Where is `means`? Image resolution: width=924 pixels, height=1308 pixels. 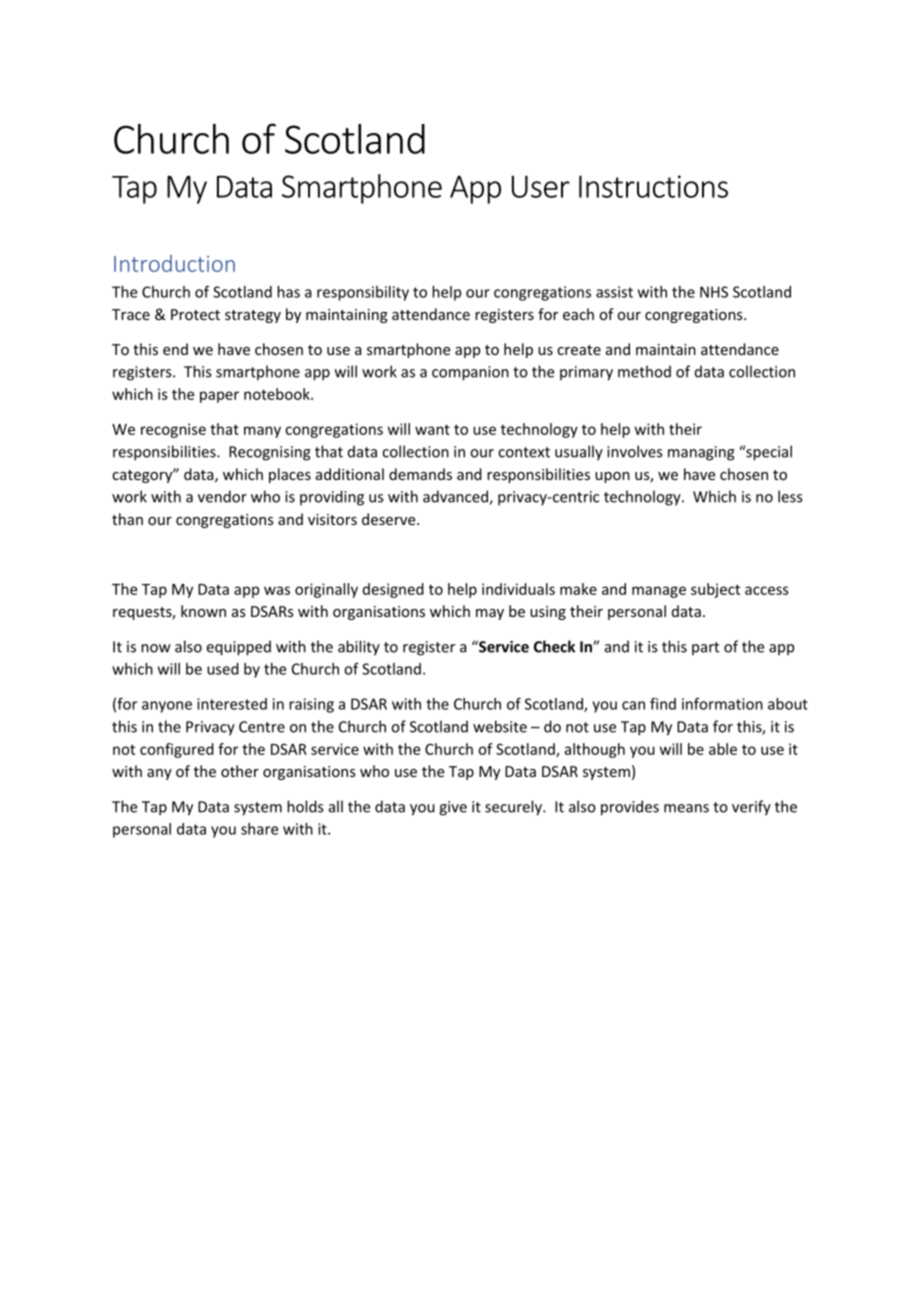
means is located at coordinates (686, 808).
